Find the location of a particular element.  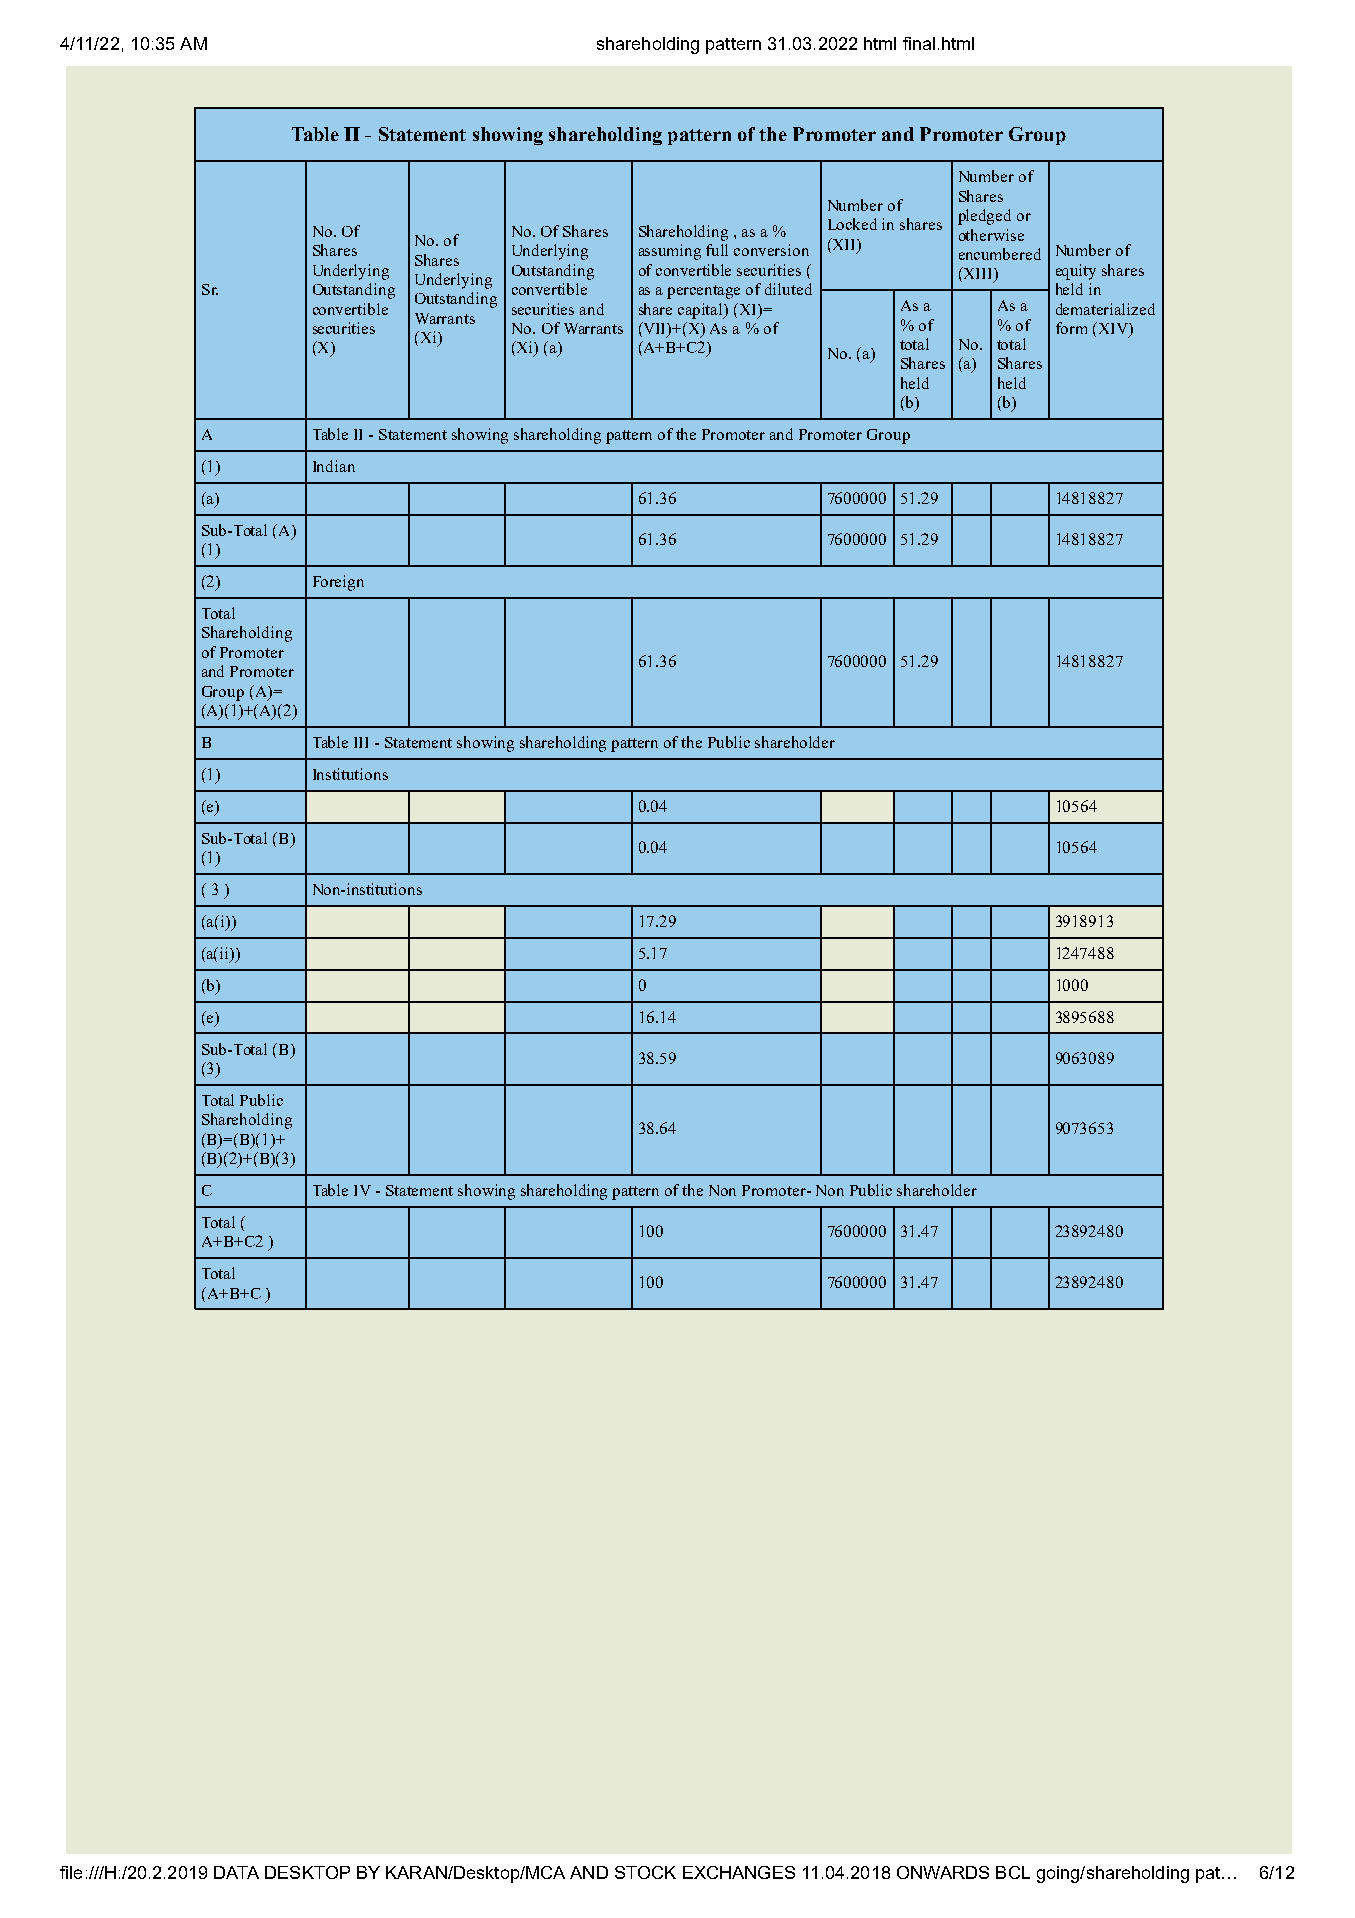

ONWARDS is located at coordinates (943, 1872).
